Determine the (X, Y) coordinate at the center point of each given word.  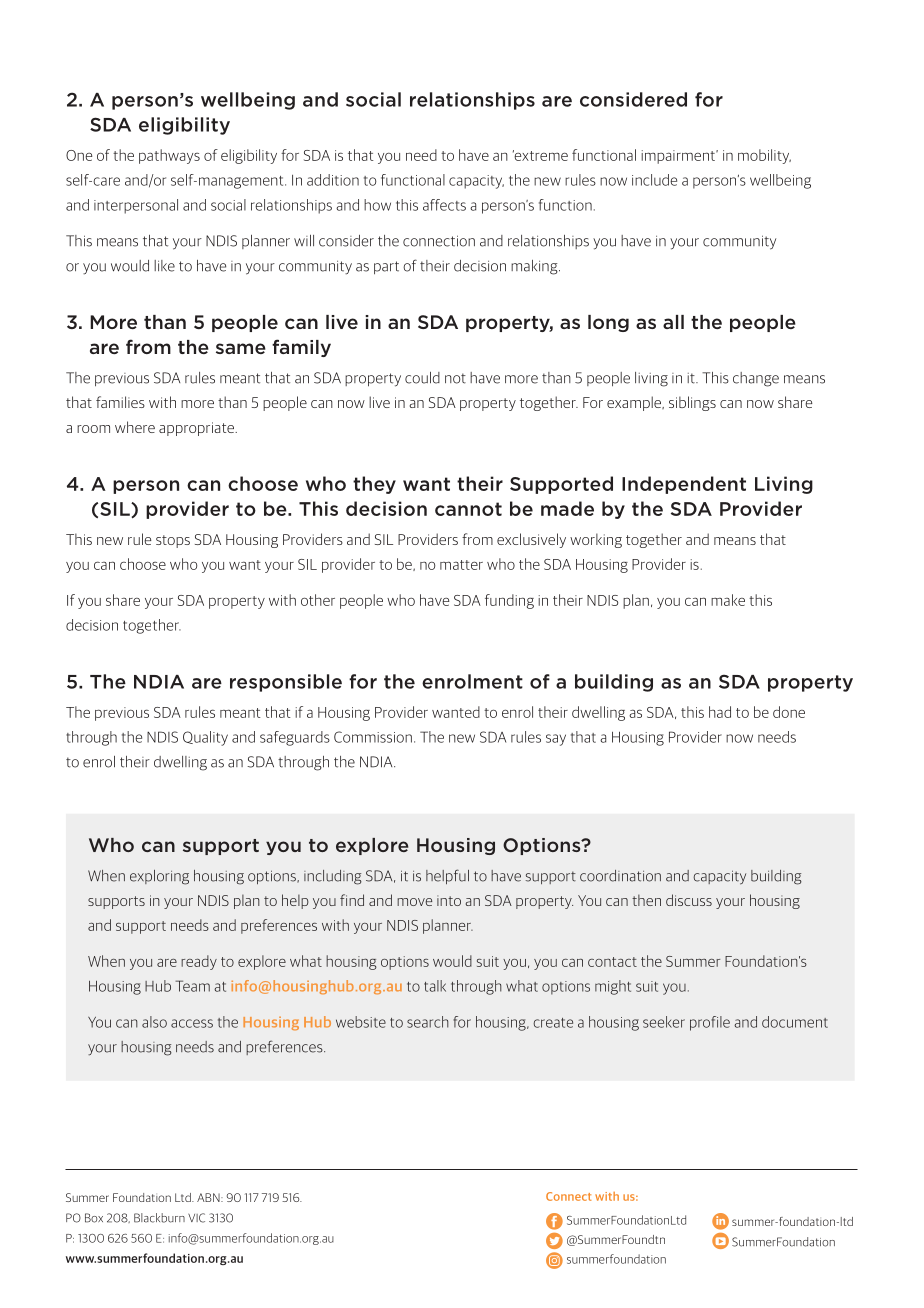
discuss (689, 900)
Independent (684, 485)
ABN (209, 1197)
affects (444, 205)
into (449, 900)
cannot (468, 509)
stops (173, 541)
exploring (159, 877)
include (654, 180)
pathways (169, 156)
